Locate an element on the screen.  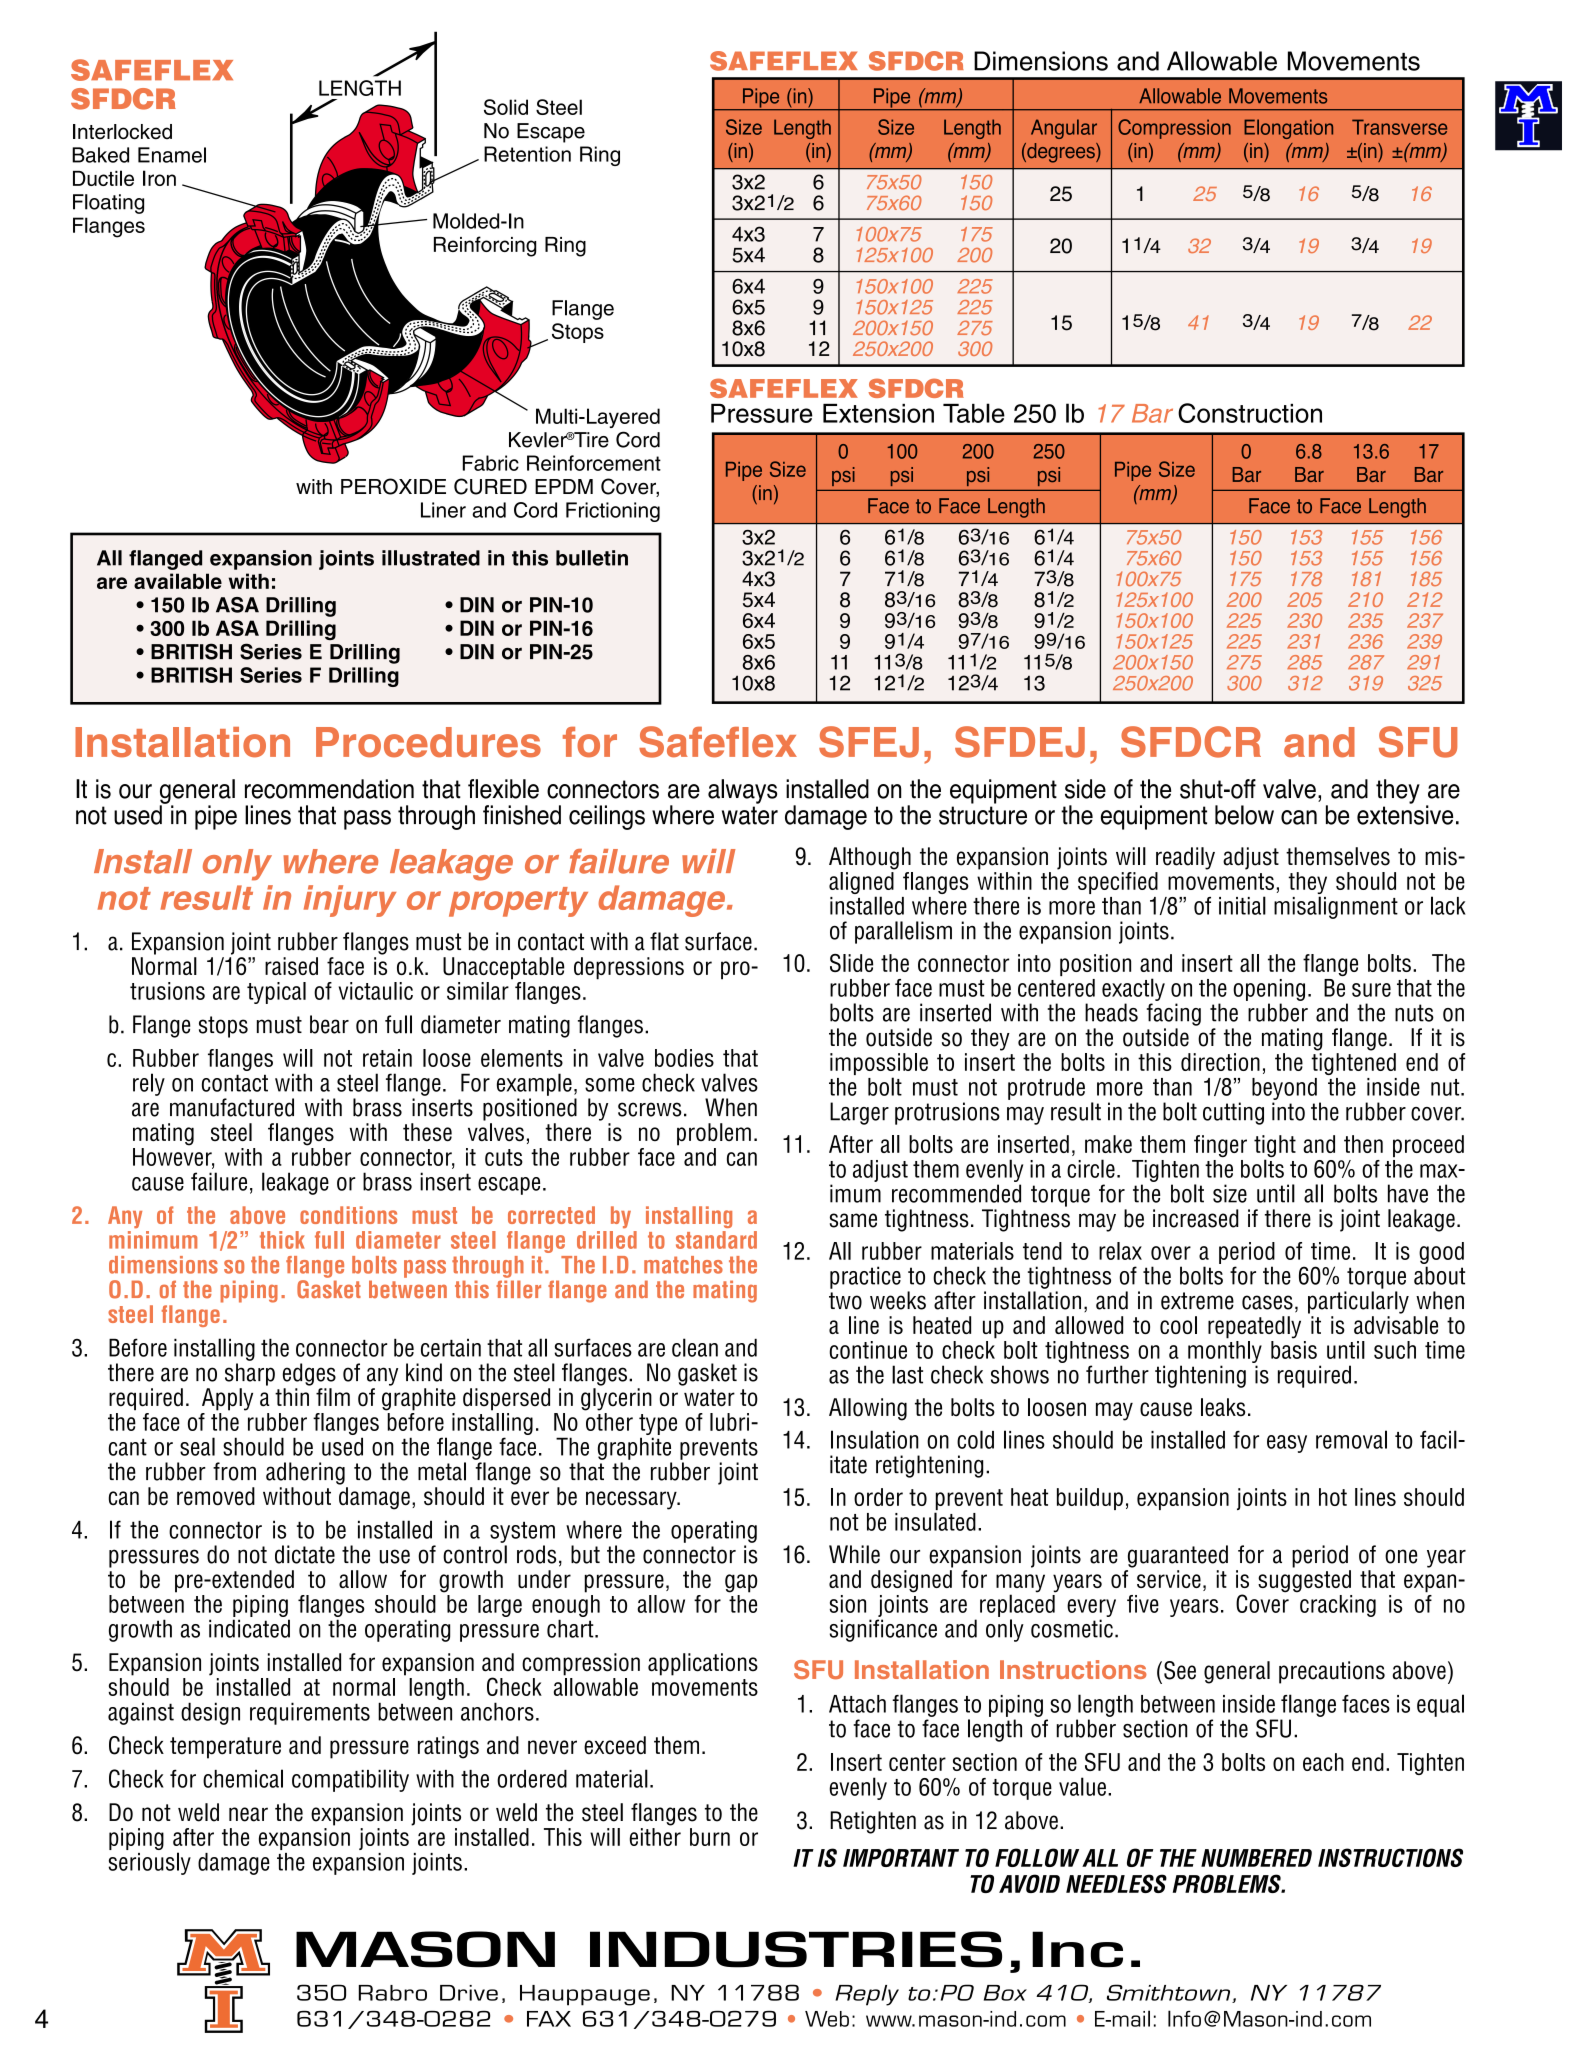
NUMBERED is located at coordinates (1256, 1858).
